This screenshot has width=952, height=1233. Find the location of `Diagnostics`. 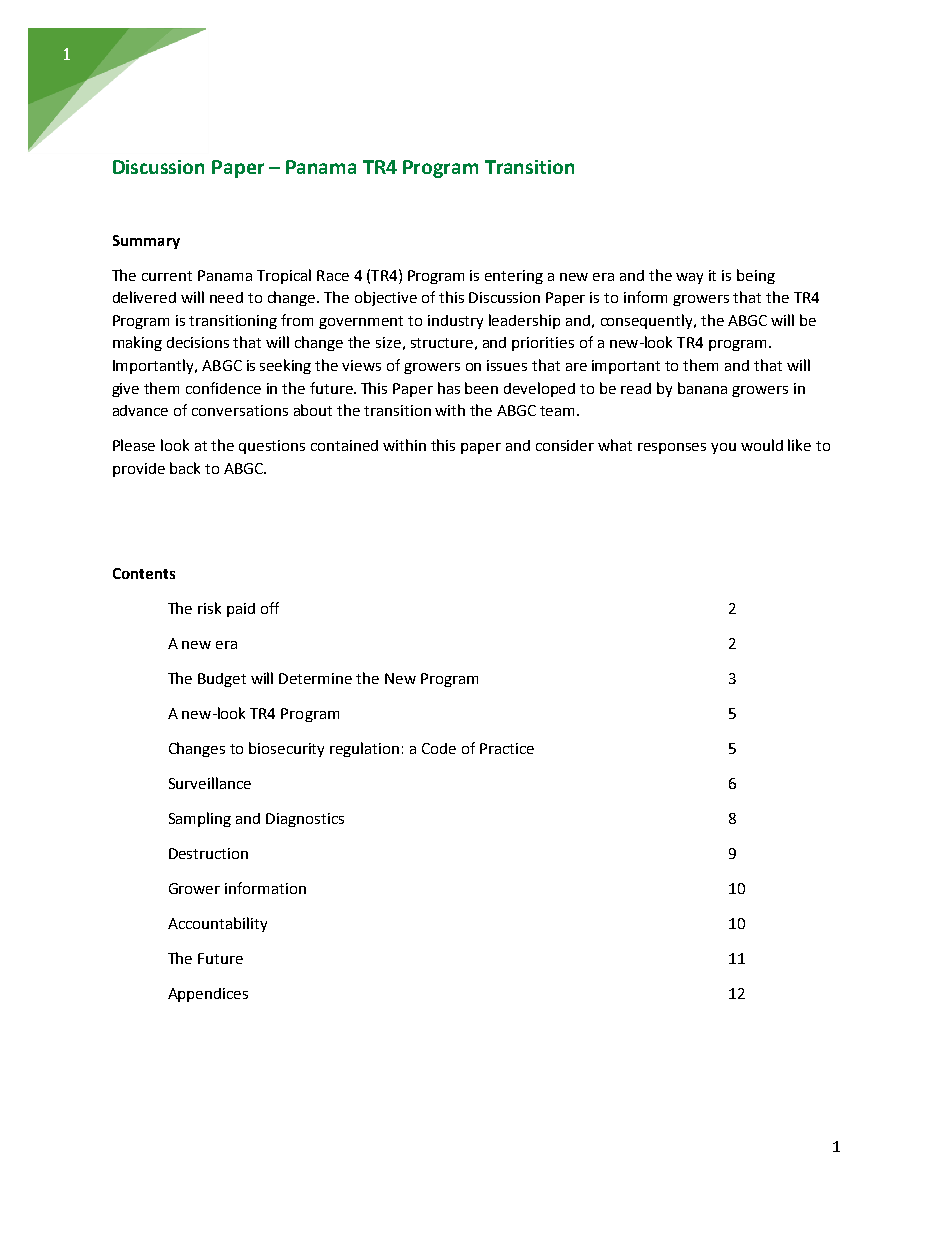

Diagnostics is located at coordinates (305, 820).
